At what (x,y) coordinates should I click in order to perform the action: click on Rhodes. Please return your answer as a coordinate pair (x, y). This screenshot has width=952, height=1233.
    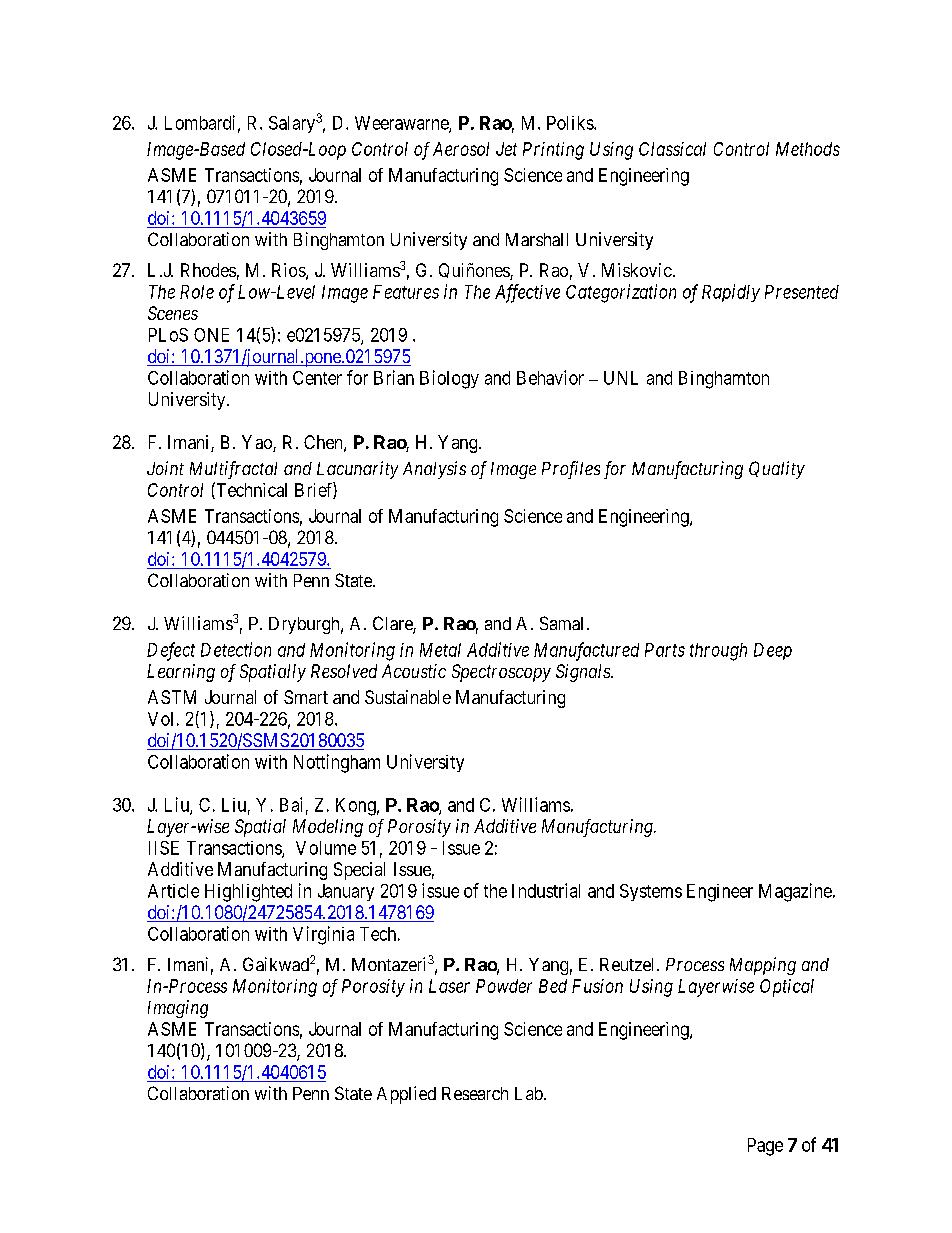
    Looking at the image, I should click on (208, 270).
